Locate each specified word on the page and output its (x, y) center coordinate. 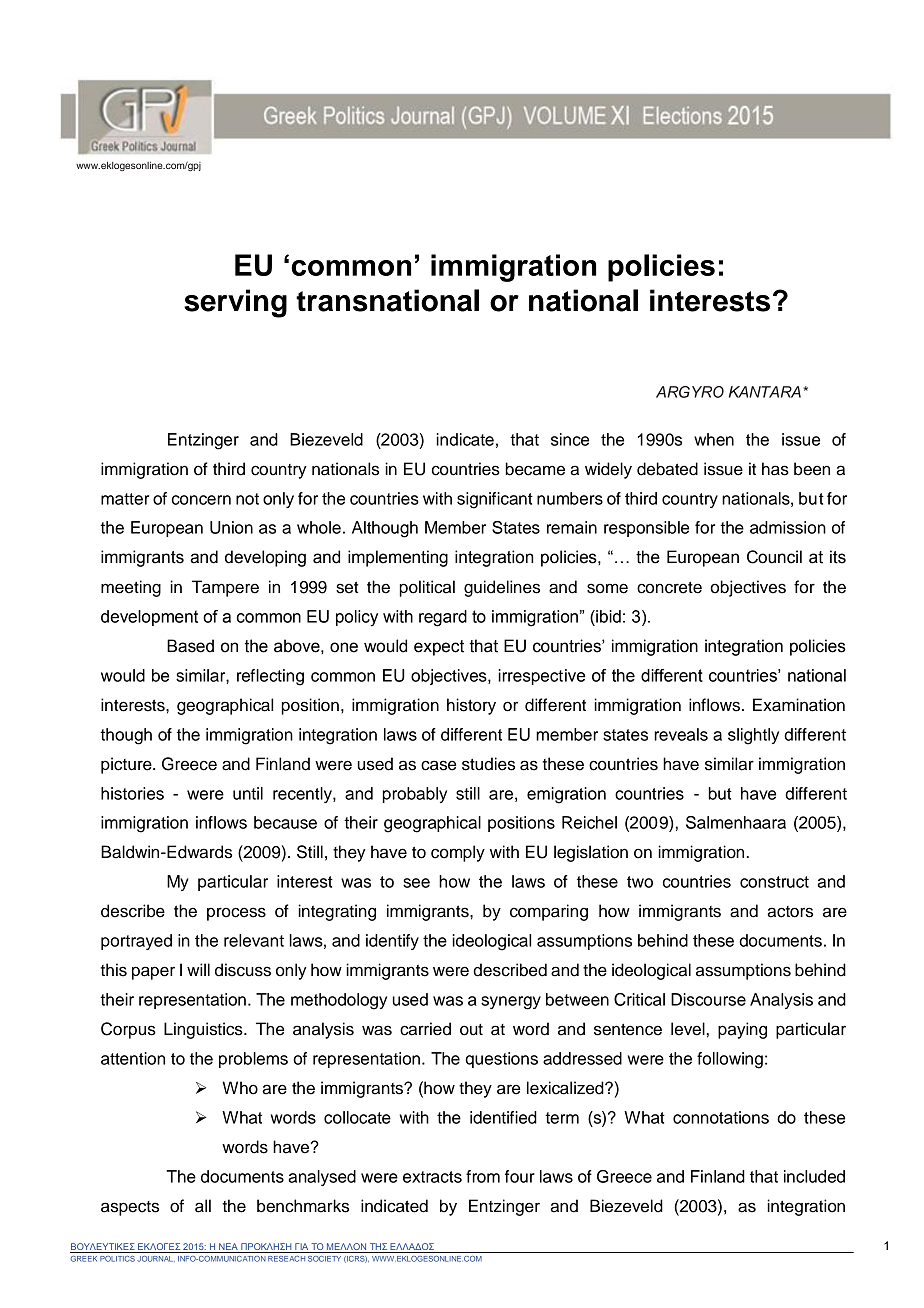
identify (392, 942)
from (483, 1176)
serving (235, 303)
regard (443, 618)
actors (790, 912)
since (570, 439)
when (714, 439)
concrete (669, 588)
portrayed (136, 942)
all (203, 1206)
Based (190, 646)
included (814, 1176)
